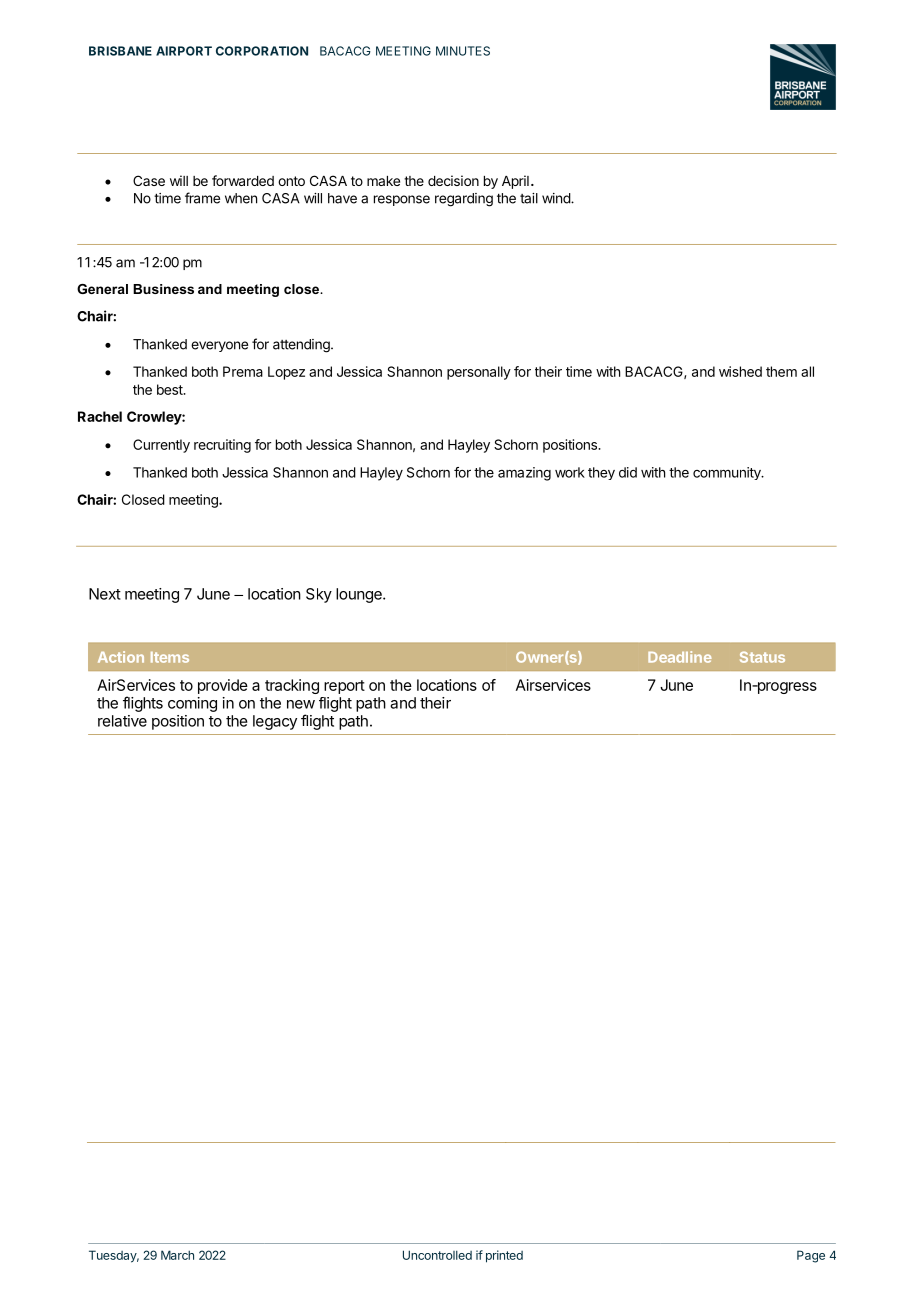 The width and height of the screenshot is (924, 1308). What do you see at coordinates (463, 51) in the screenshot?
I see `MINUTES` at bounding box center [463, 51].
